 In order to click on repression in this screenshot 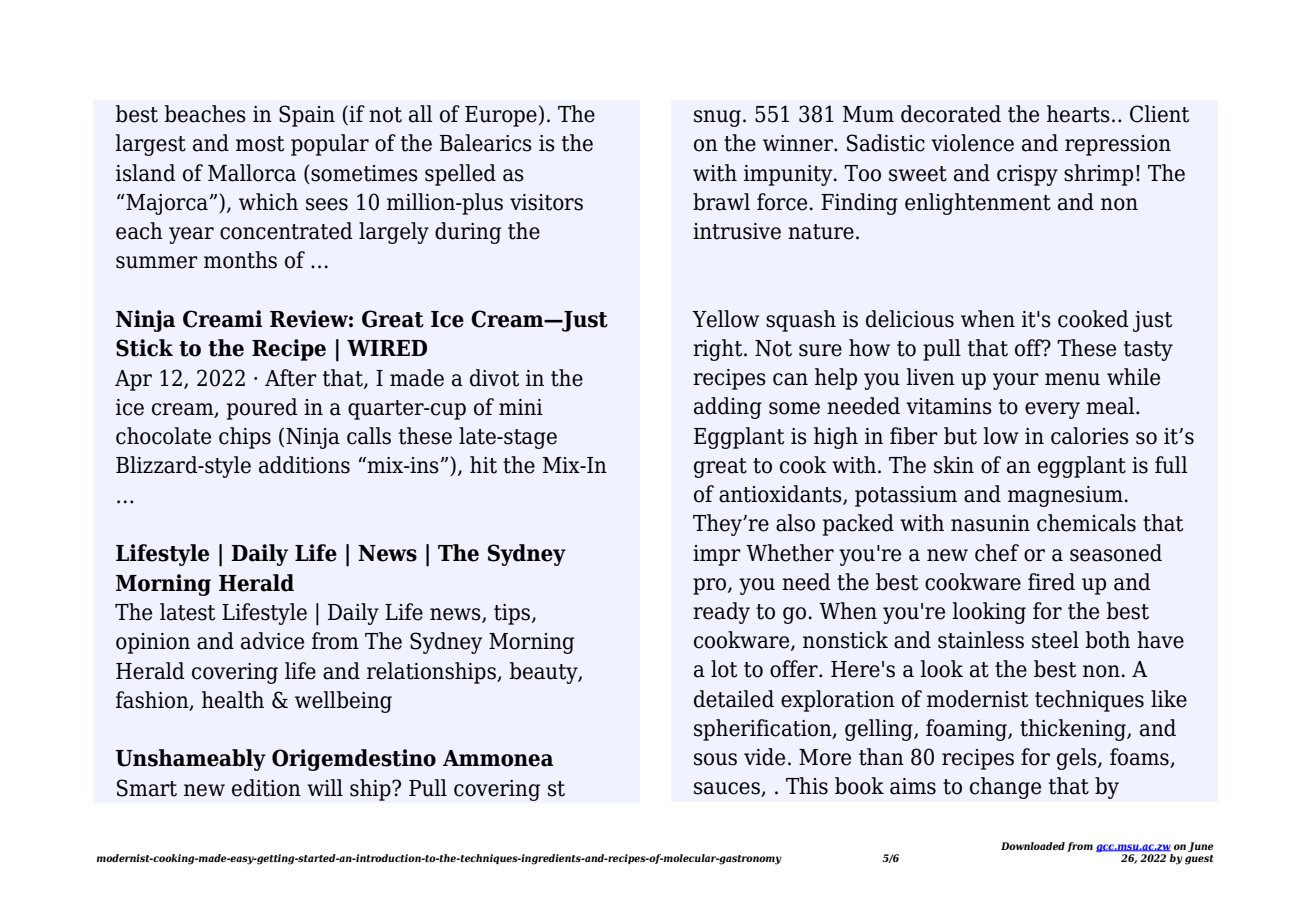, I will do `click(1118, 145)`.
